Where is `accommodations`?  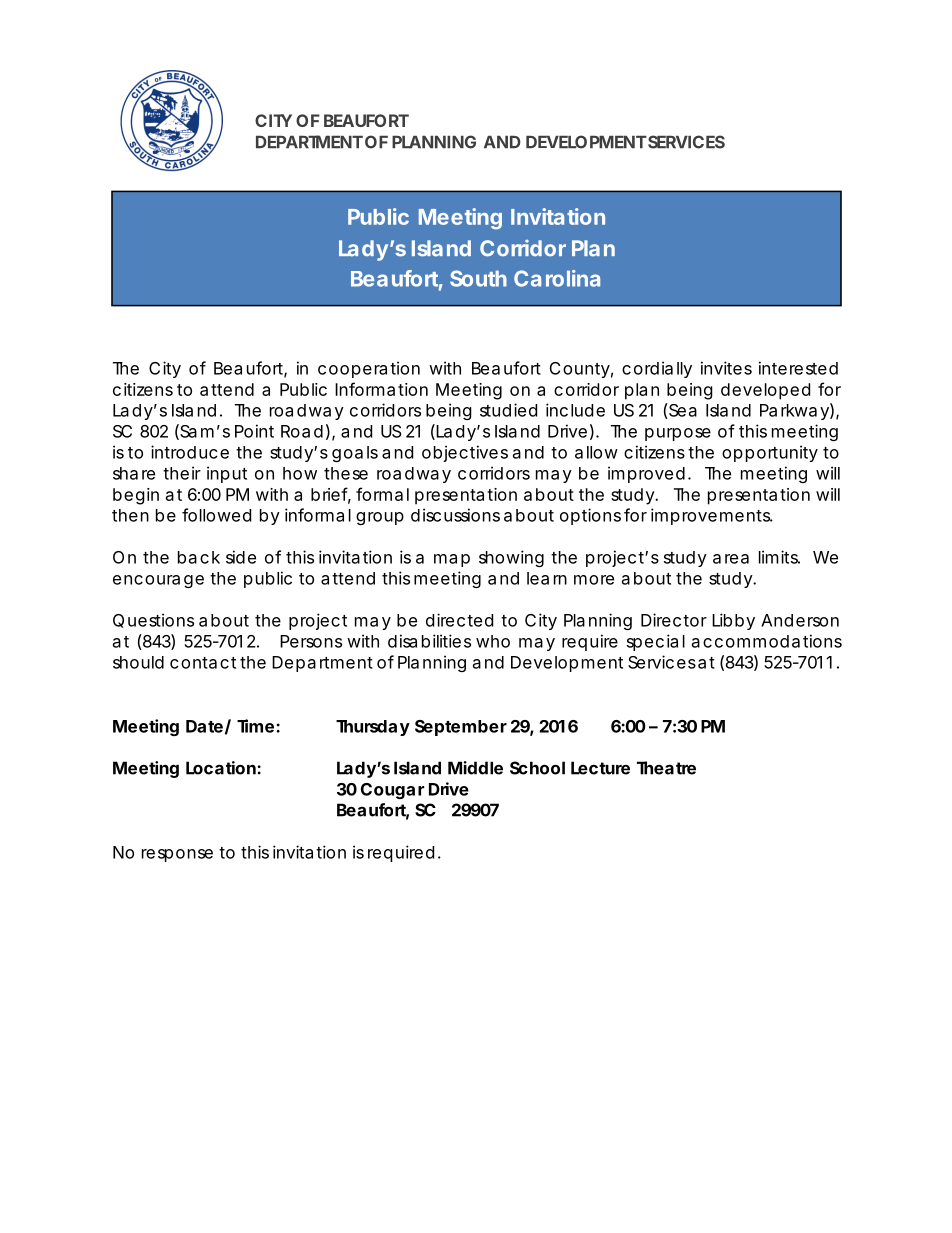
accommodations is located at coordinates (767, 641).
